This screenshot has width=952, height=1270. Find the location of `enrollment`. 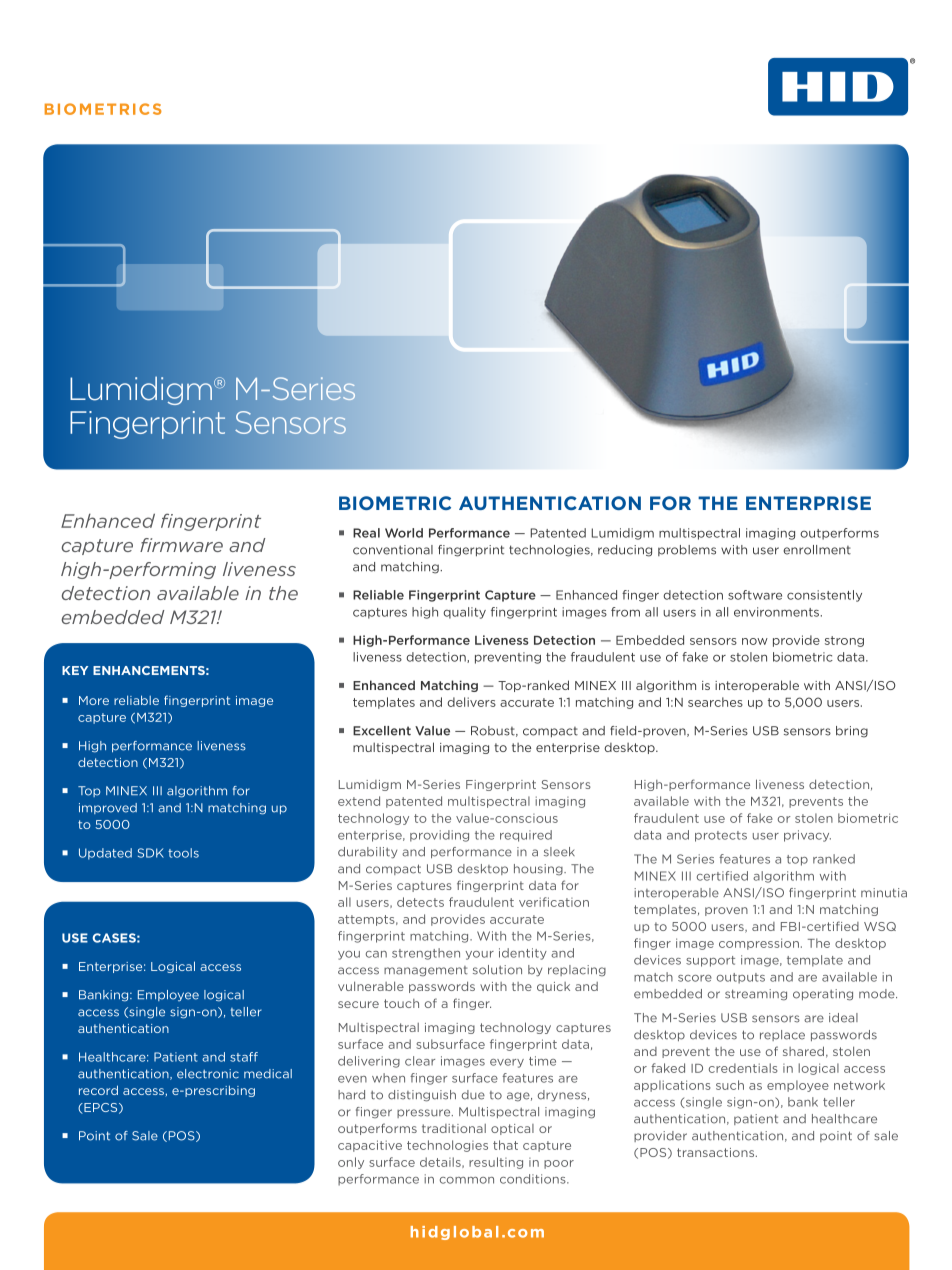

enrollment is located at coordinates (817, 550).
